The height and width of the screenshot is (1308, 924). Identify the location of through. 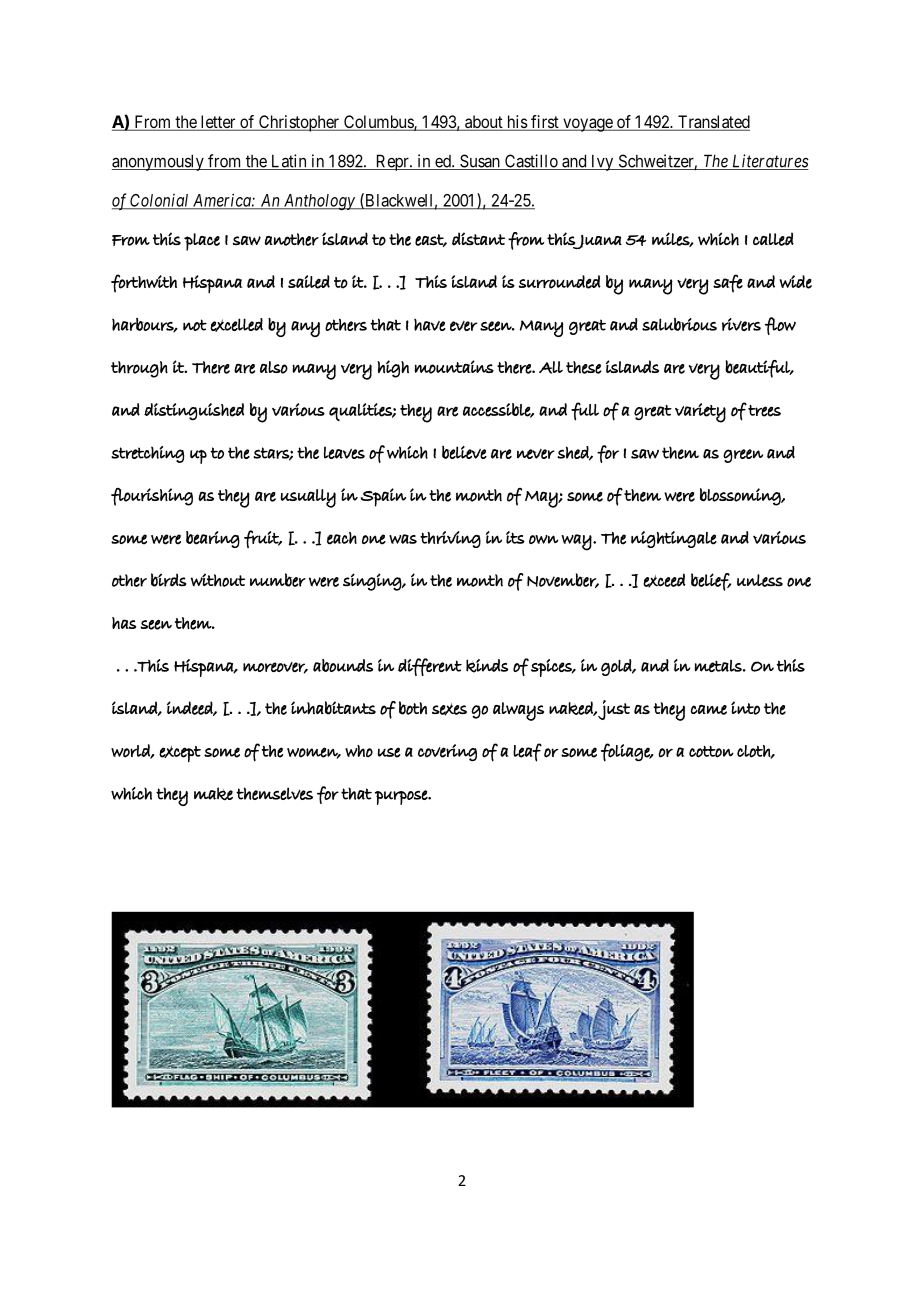
(139, 369).
